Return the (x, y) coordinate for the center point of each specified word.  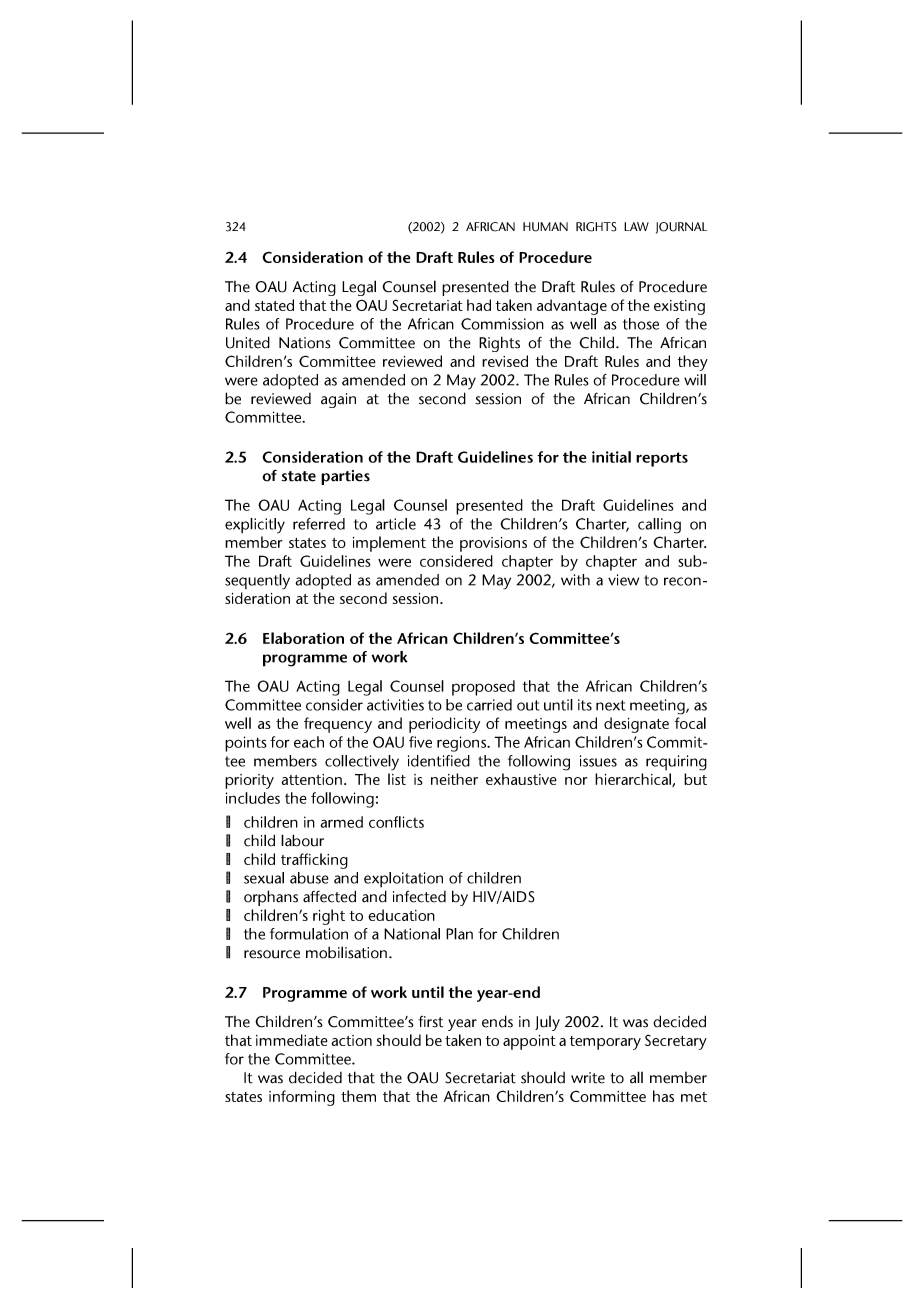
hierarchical (634, 780)
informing (302, 1098)
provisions (493, 544)
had (479, 305)
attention (311, 779)
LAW (636, 226)
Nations (305, 343)
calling (659, 526)
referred (319, 524)
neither (454, 779)
